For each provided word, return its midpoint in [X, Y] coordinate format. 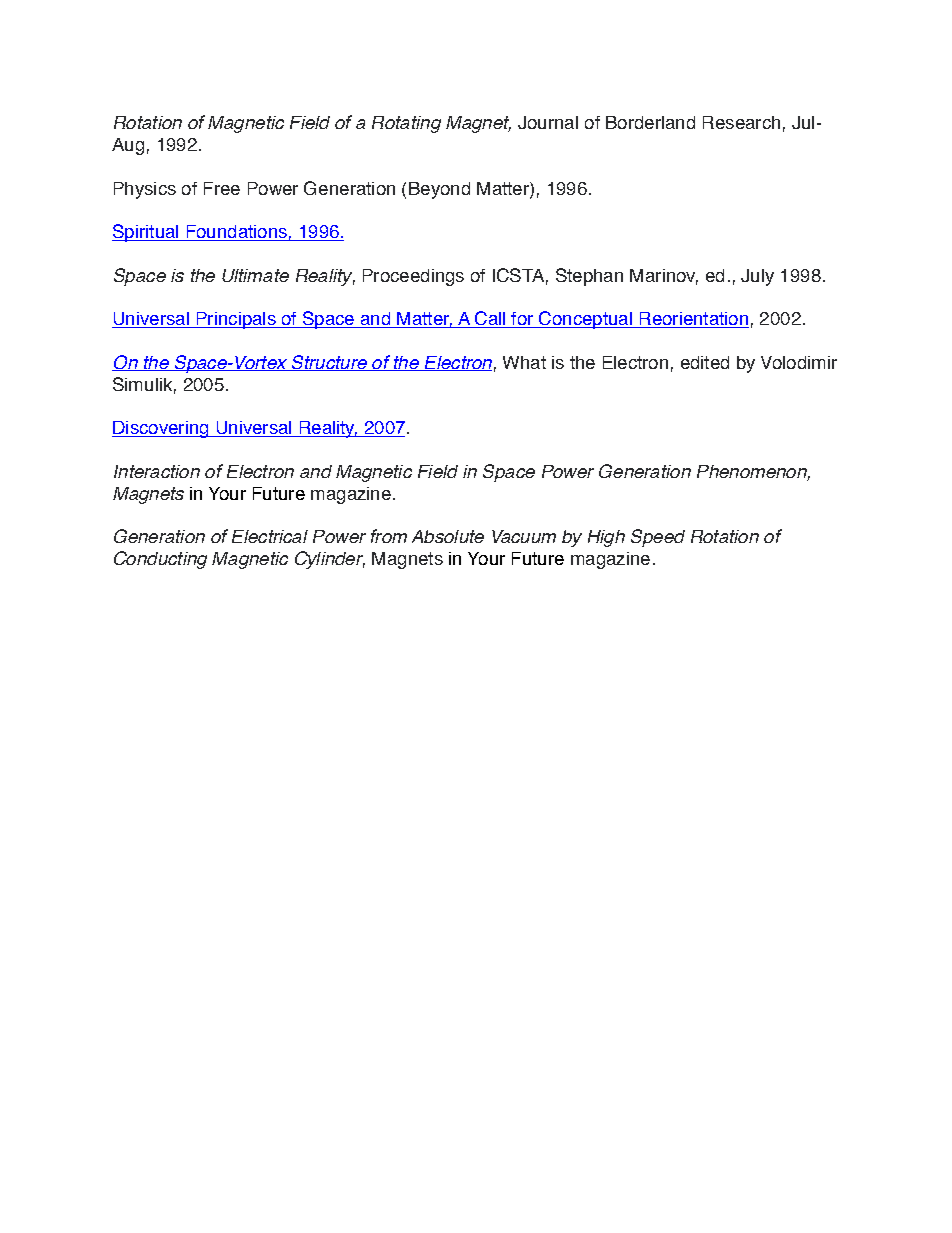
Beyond [439, 190]
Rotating [406, 124]
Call [490, 319]
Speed [658, 538]
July [757, 277]
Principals [236, 320]
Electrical [270, 536]
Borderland [650, 122]
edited [705, 362]
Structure [329, 363]
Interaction [157, 471]
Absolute [448, 536]
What [524, 362]
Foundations [236, 233]
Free [222, 188]
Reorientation [693, 320]
